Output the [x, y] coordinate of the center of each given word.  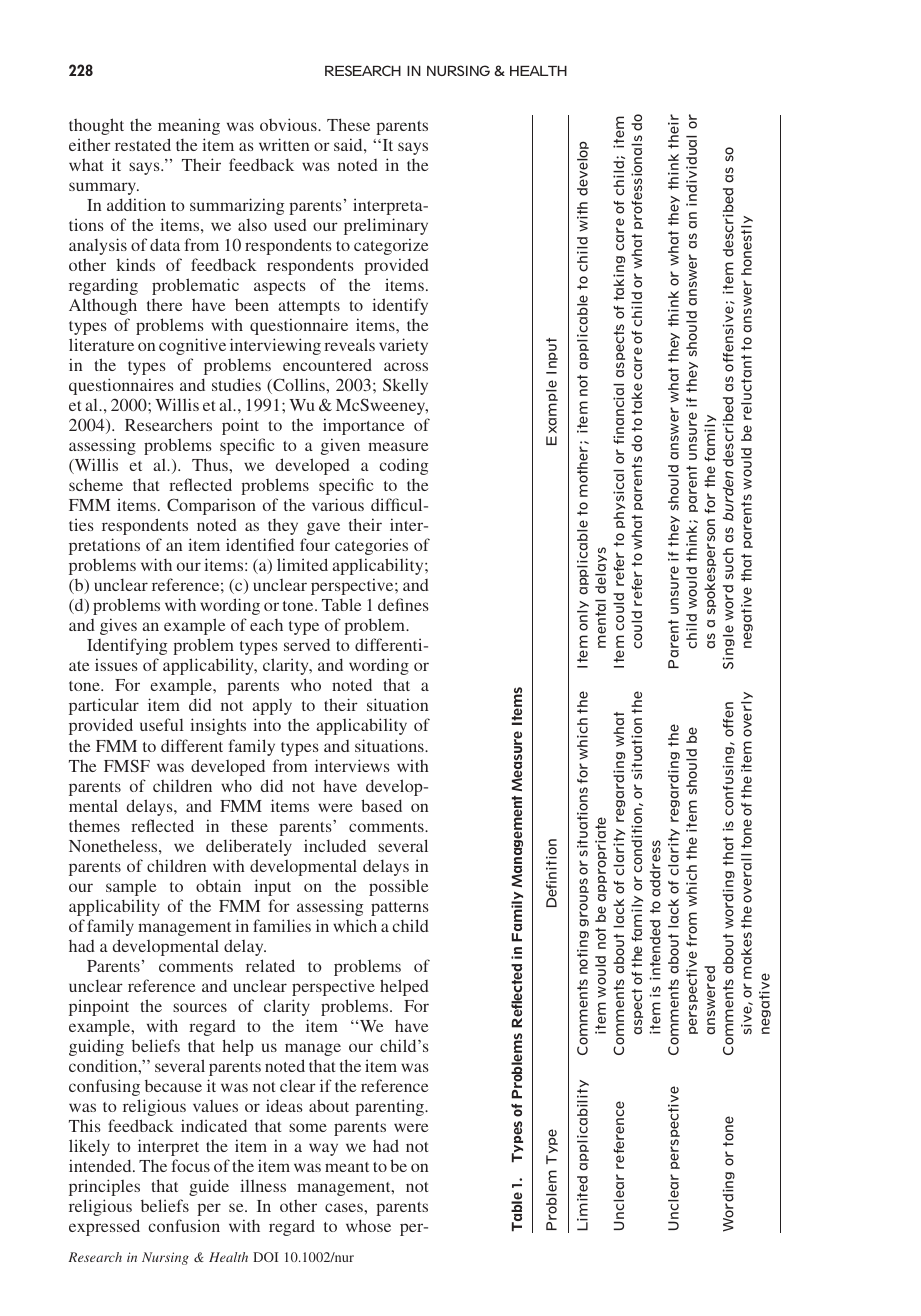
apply [272, 706]
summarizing [237, 206]
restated [143, 144]
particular [104, 706]
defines [403, 604]
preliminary [386, 226]
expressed [104, 1227]
